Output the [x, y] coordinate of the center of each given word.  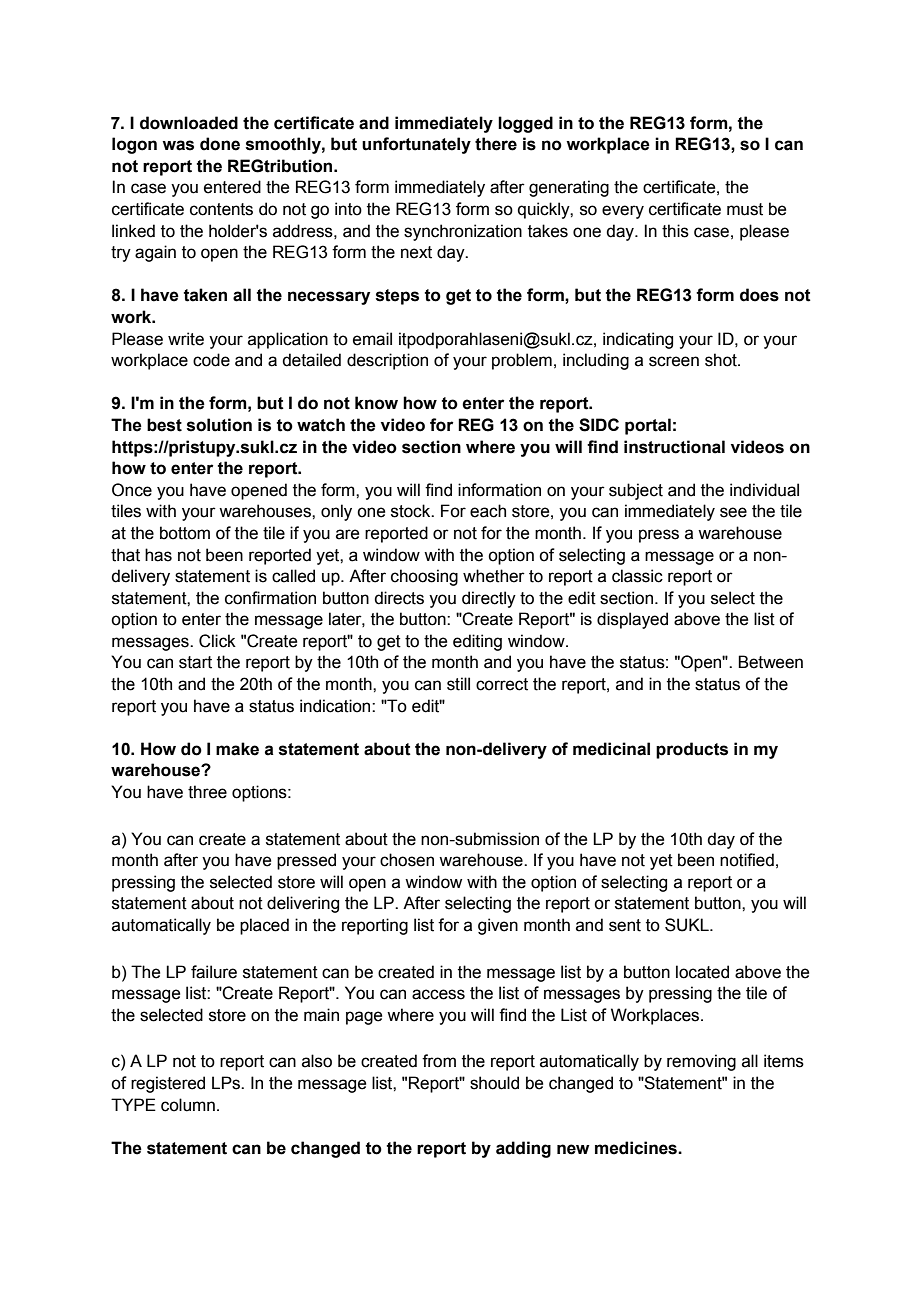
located [702, 972]
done [220, 144]
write [186, 339]
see [733, 512]
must [745, 209]
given [498, 926]
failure [214, 972]
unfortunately [416, 145]
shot [722, 360]
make [237, 749]
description [387, 361]
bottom [185, 533]
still [458, 684]
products [692, 750]
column [188, 1105]
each [488, 511]
